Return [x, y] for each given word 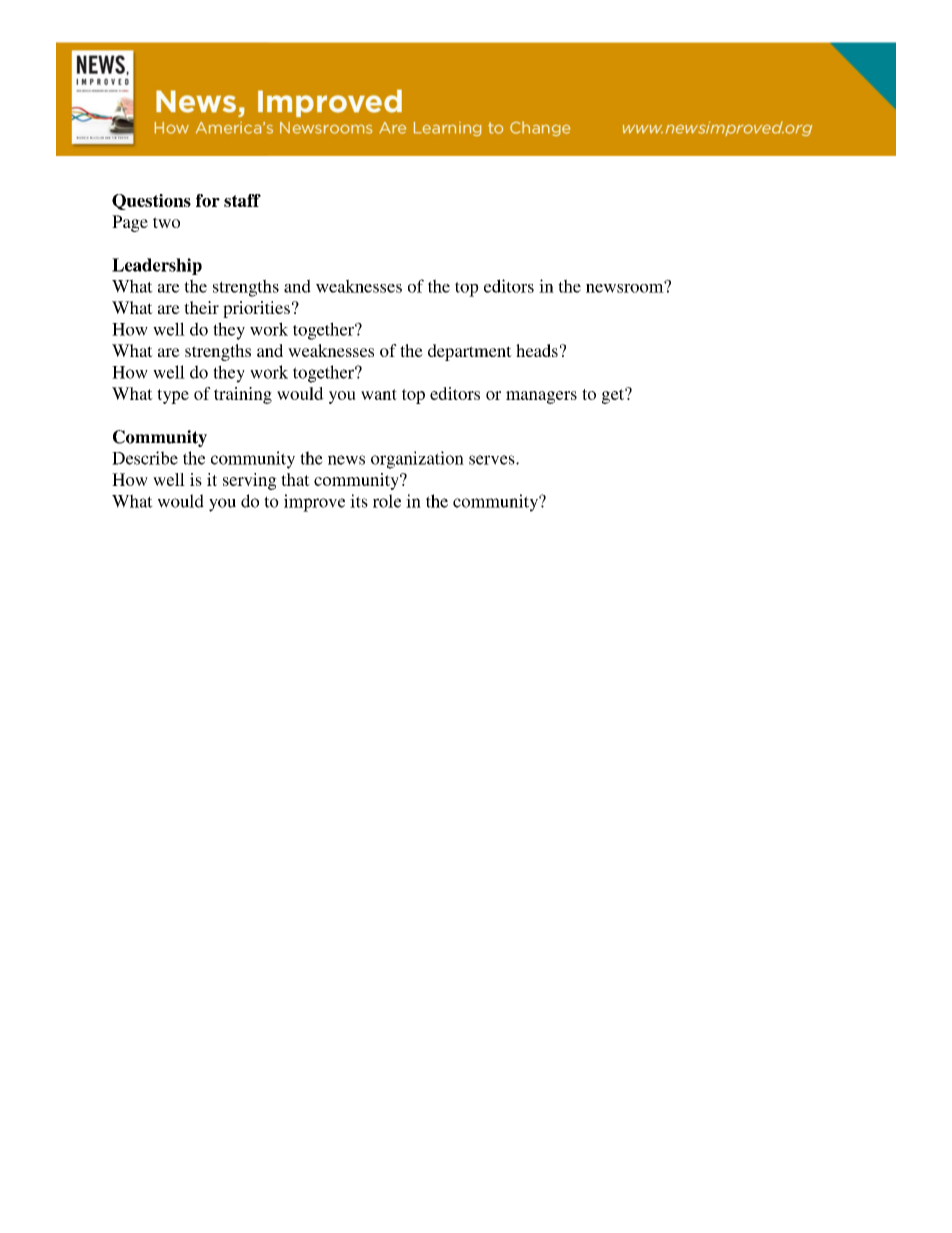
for [208, 200]
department [470, 352]
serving [250, 481]
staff [242, 200]
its [359, 501]
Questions [151, 202]
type [173, 396]
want [379, 394]
